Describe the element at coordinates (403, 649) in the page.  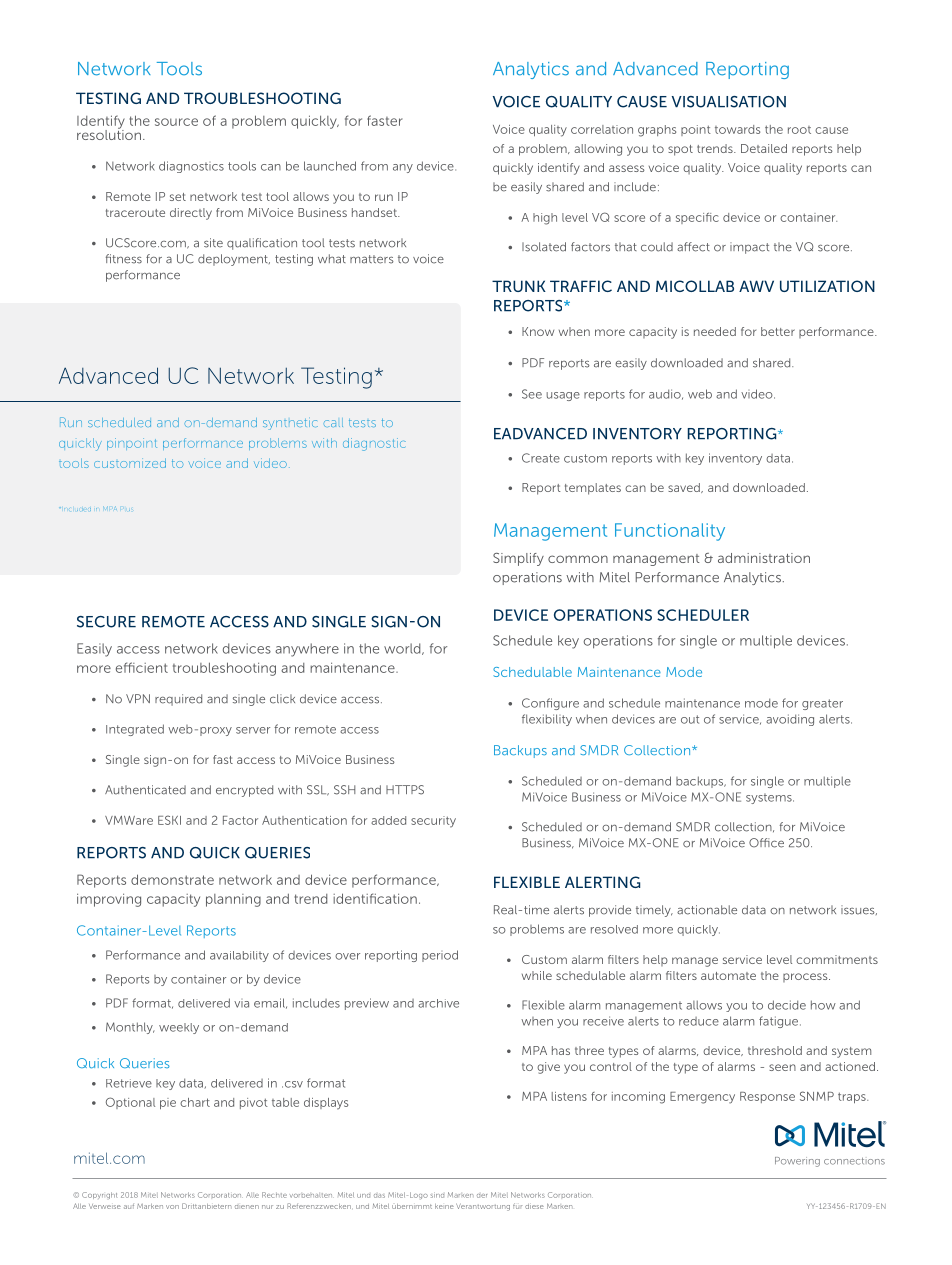
I see `world` at that location.
